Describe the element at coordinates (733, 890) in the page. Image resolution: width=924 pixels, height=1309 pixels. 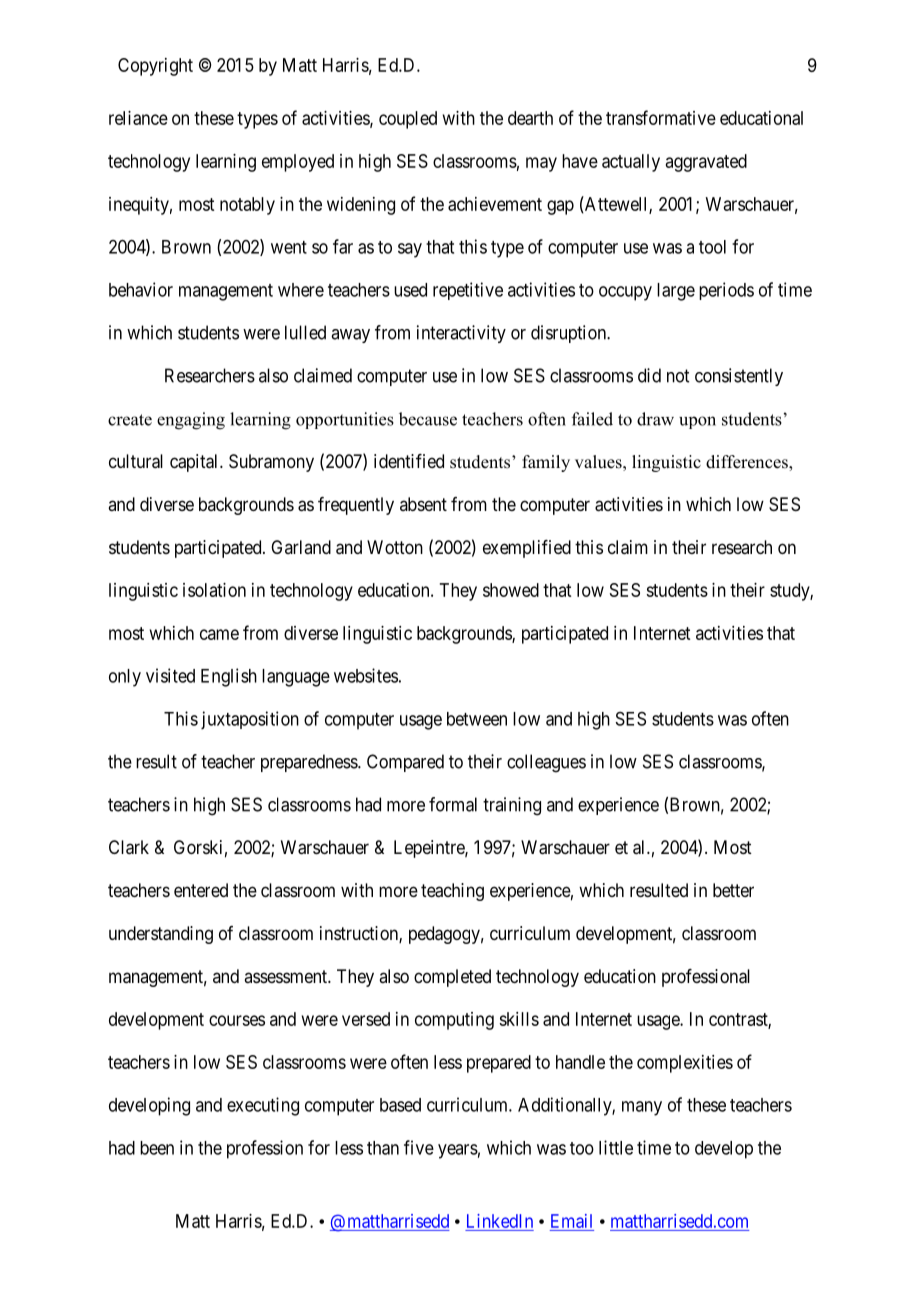
I see `better` at that location.
